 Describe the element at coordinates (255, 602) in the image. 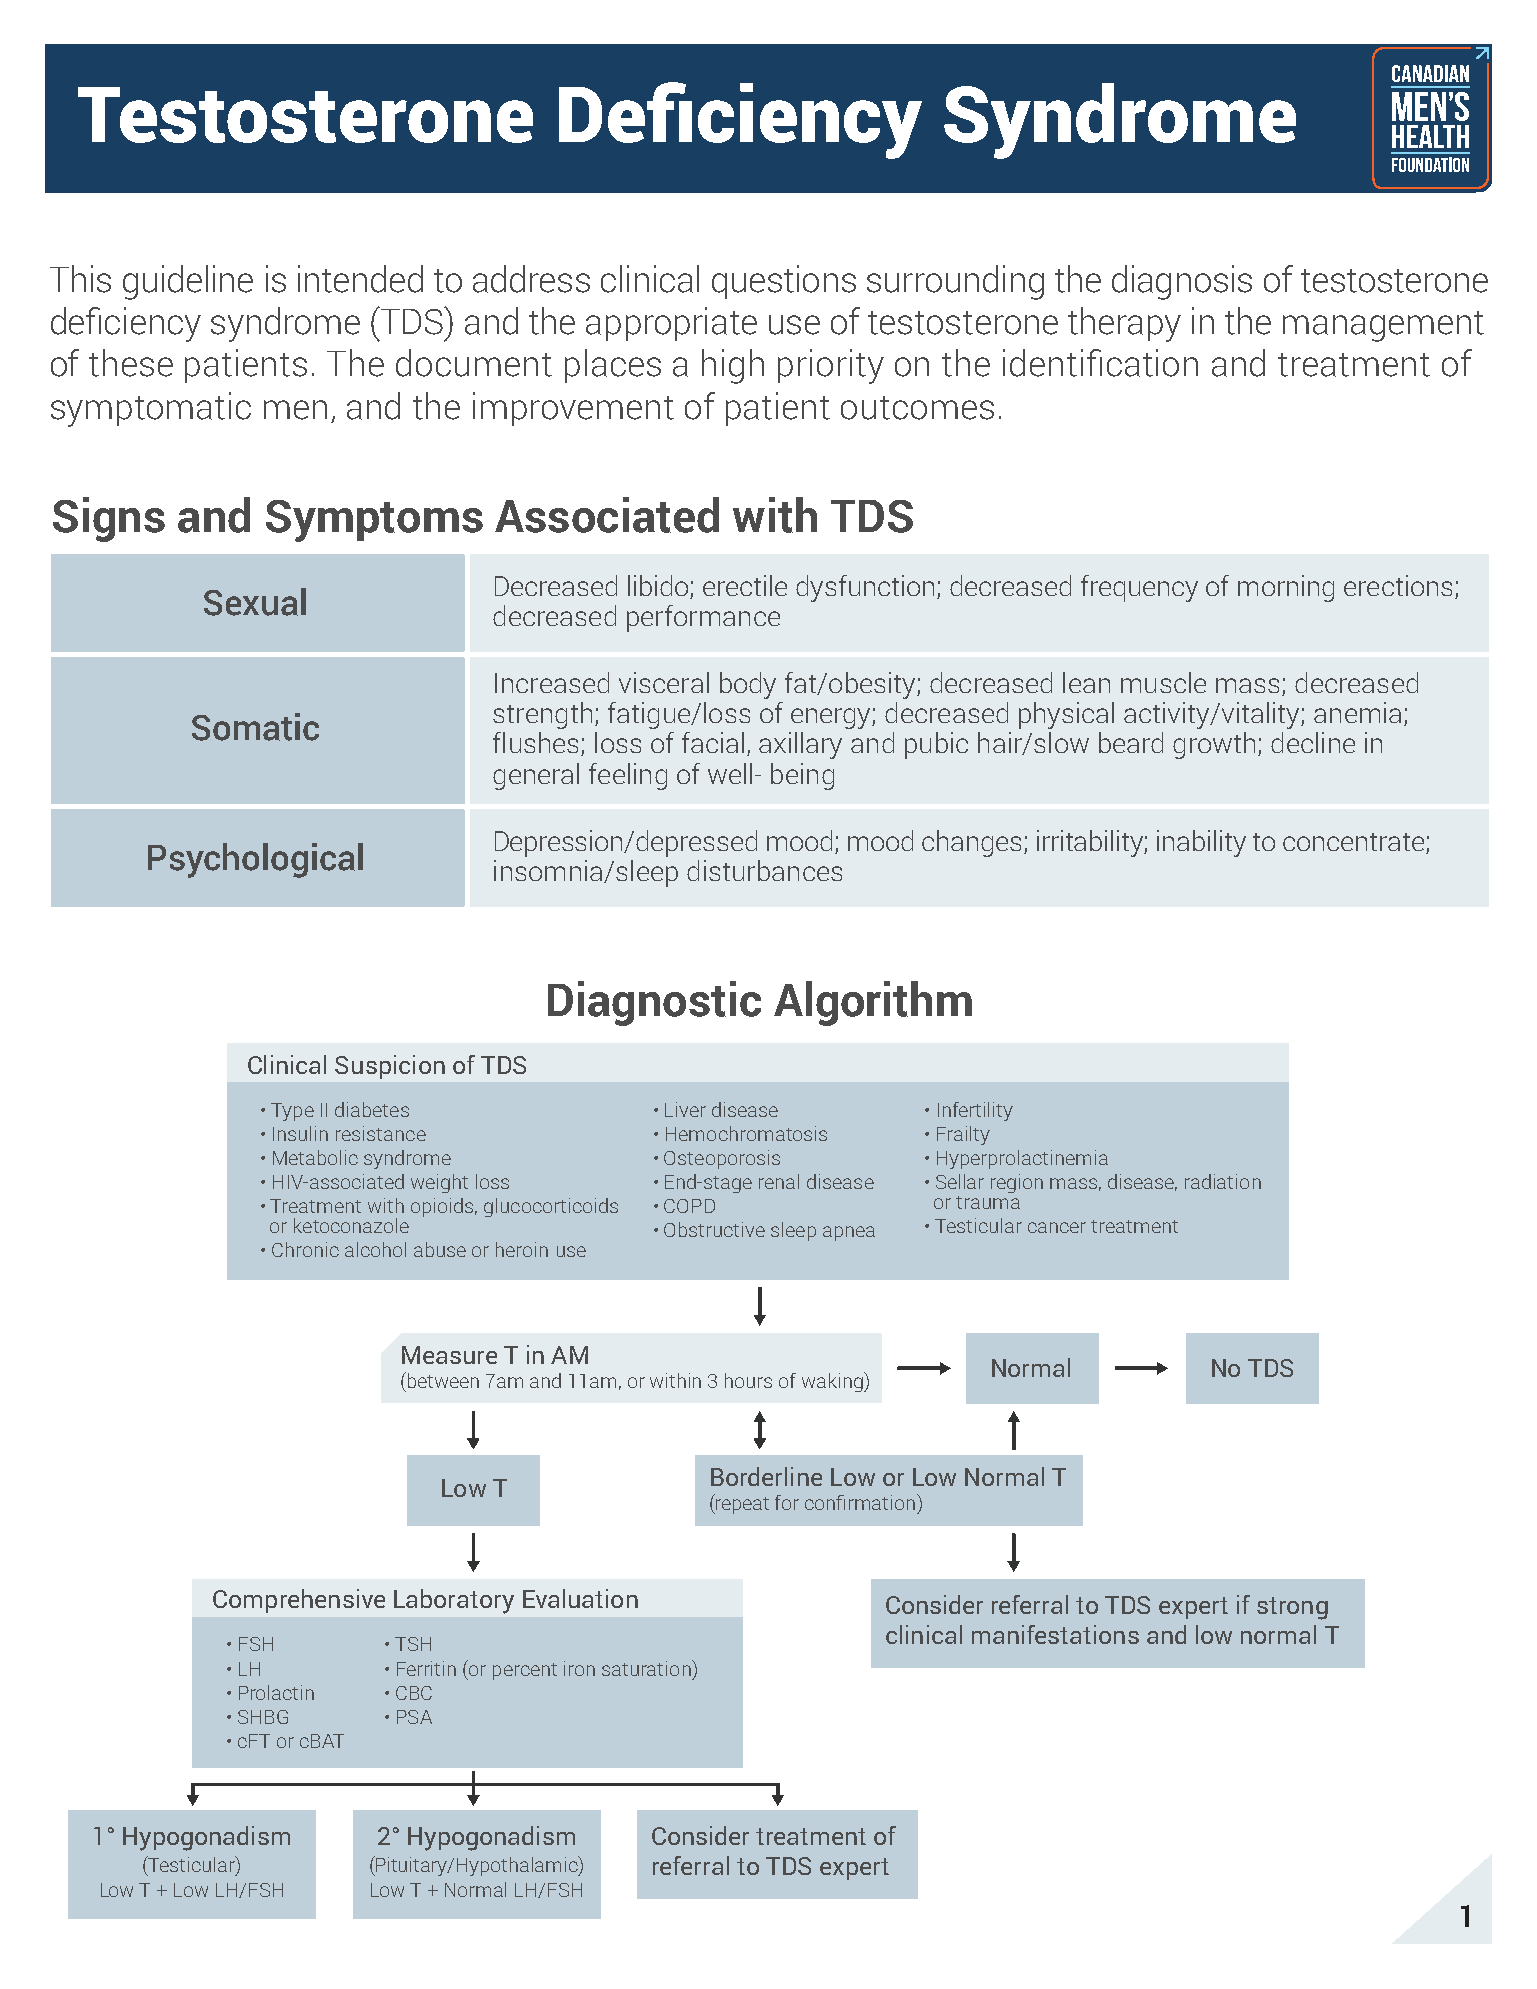

I see `Sexual` at that location.
